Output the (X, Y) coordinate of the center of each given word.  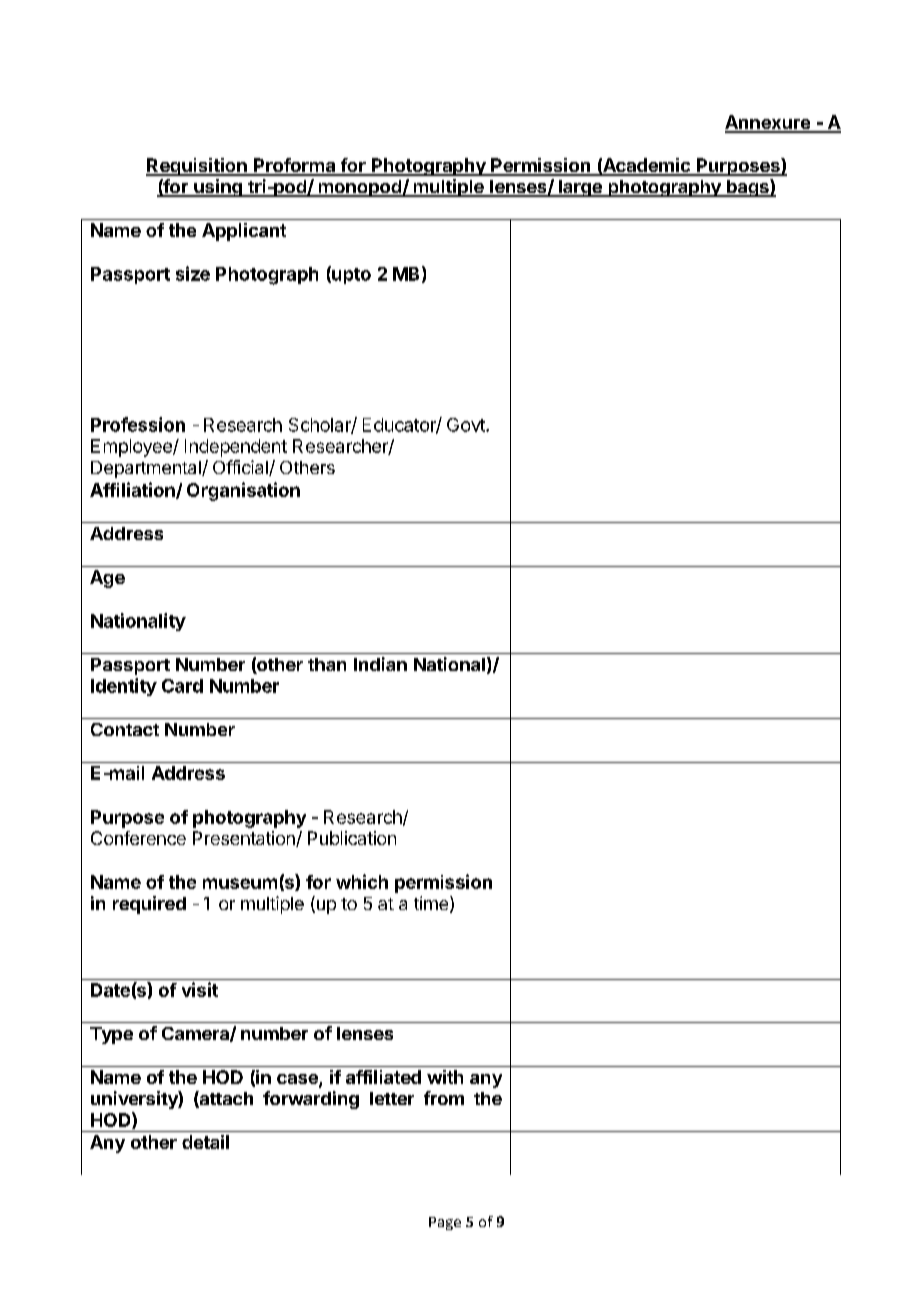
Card (182, 686)
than (327, 664)
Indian (380, 664)
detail (205, 1142)
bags (748, 188)
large (580, 188)
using (218, 188)
